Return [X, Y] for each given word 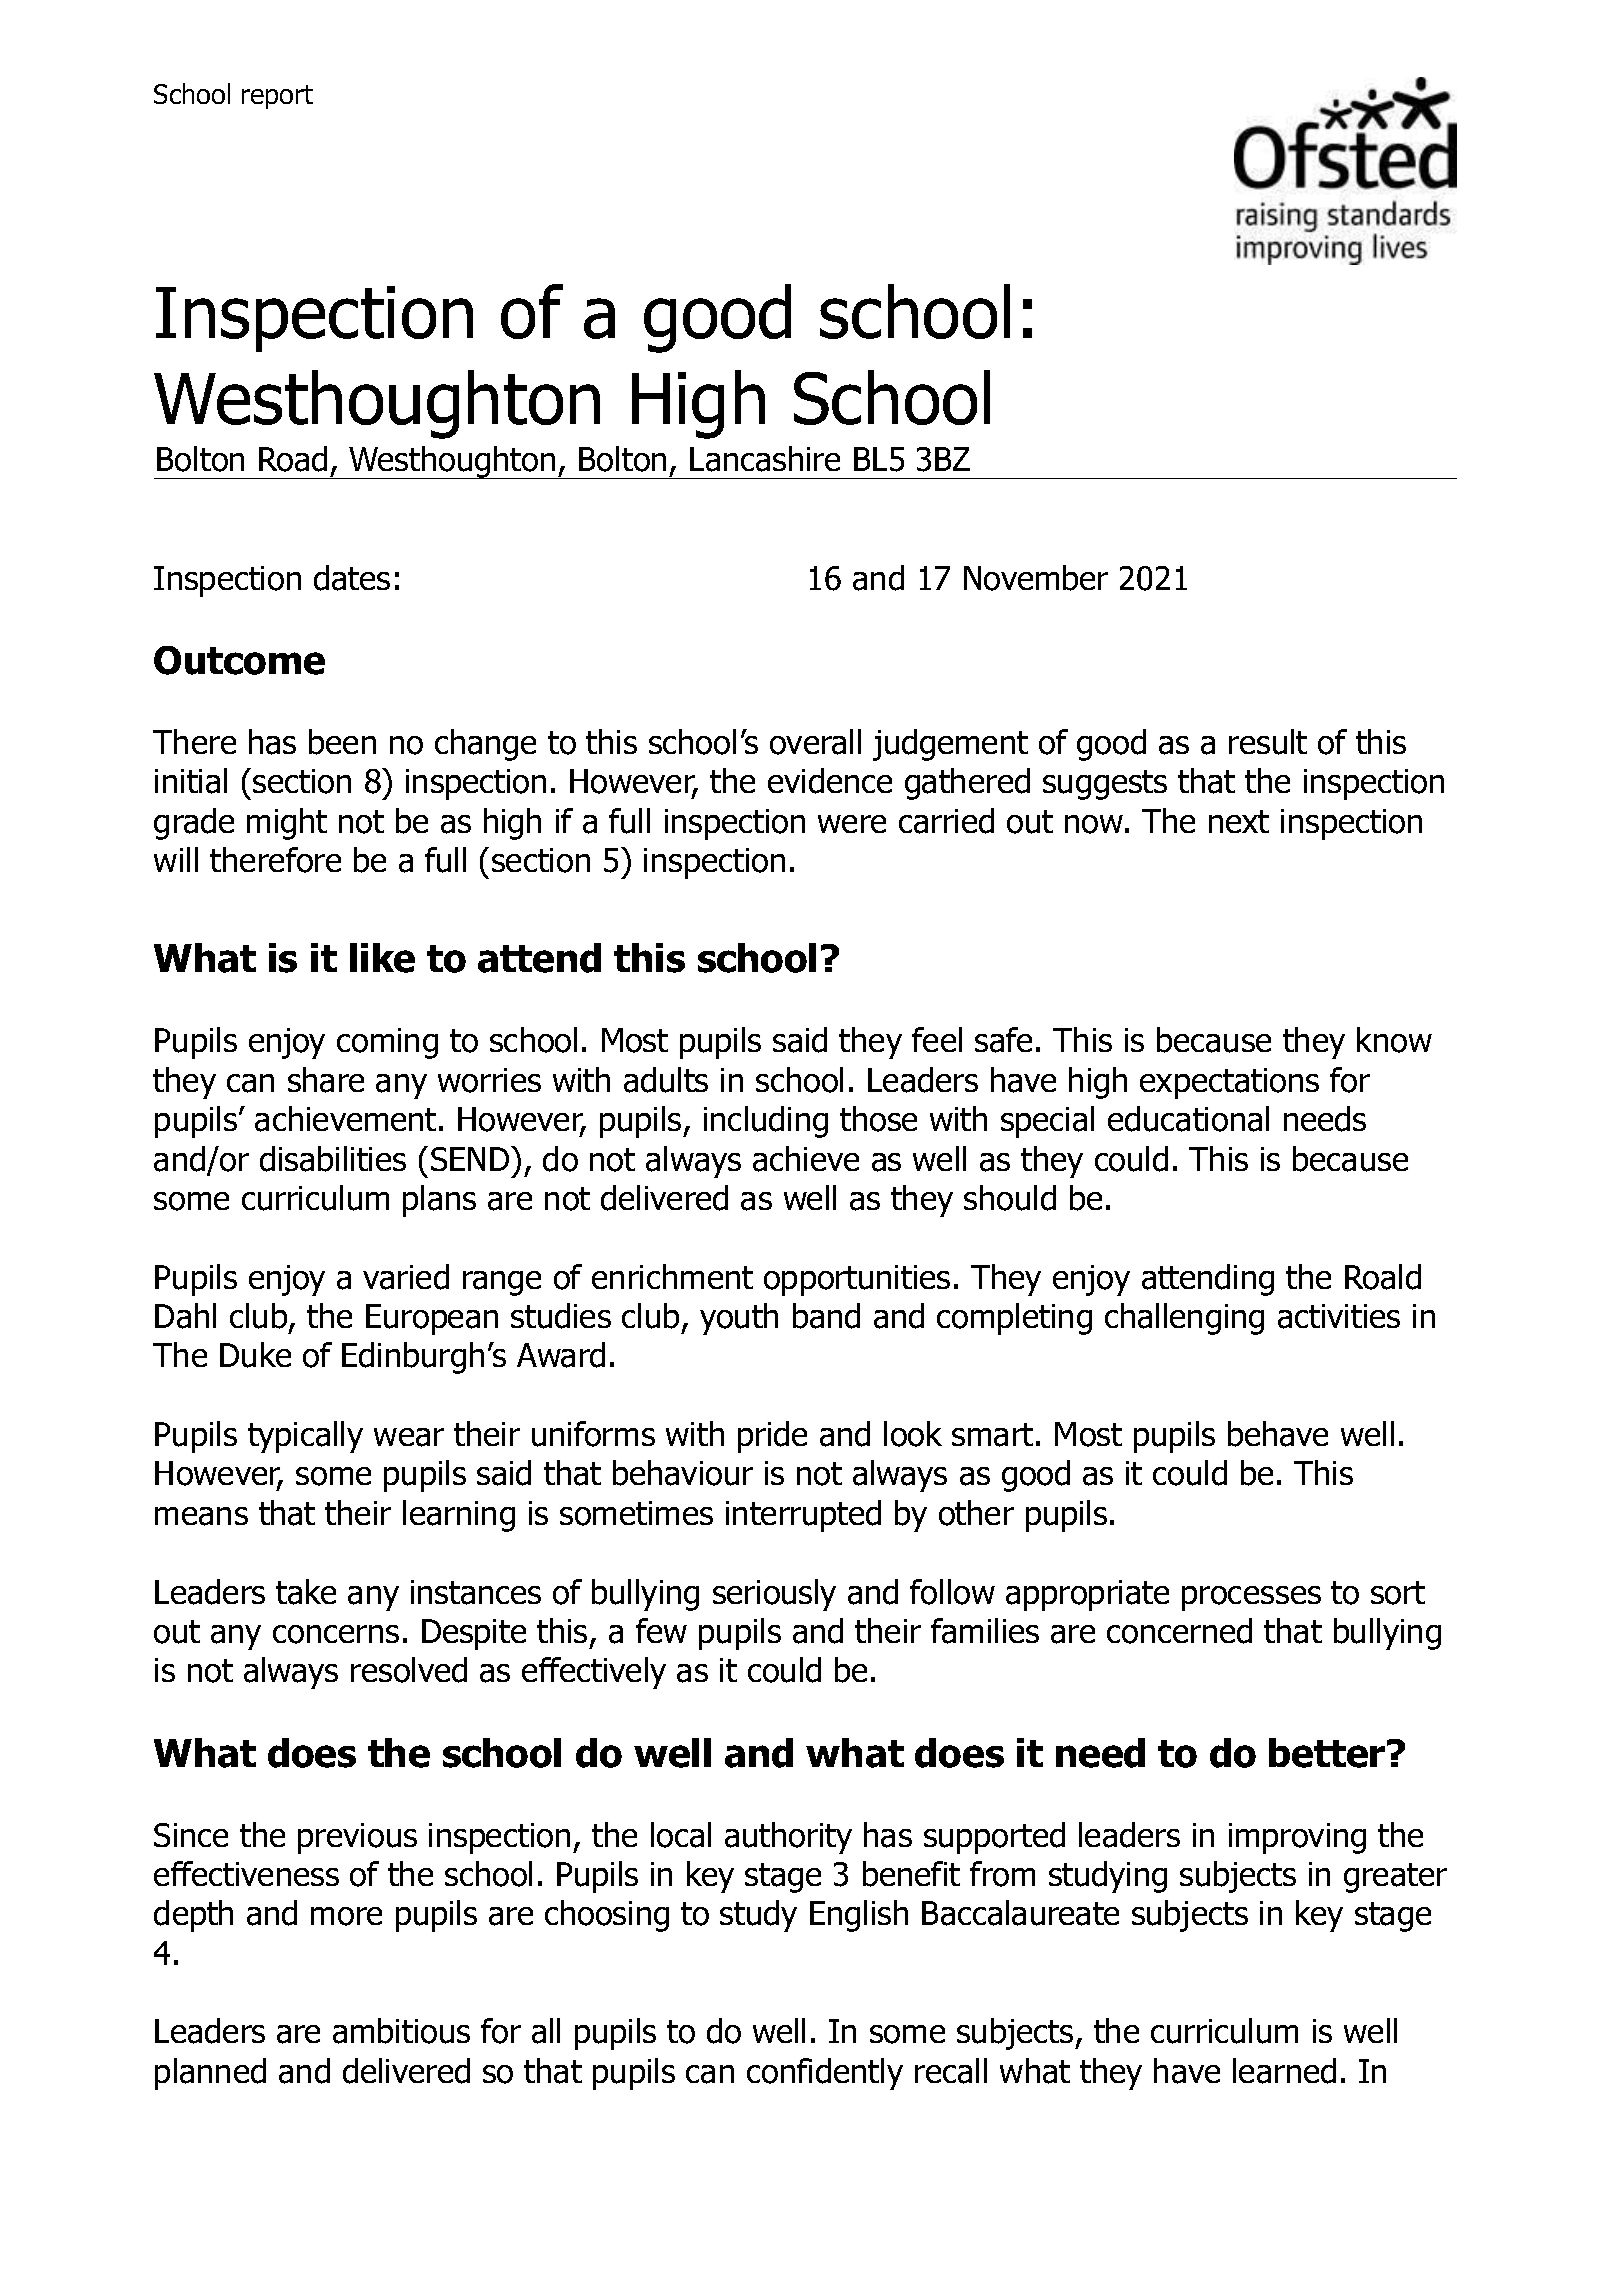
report [277, 97]
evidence [830, 781]
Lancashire [765, 459]
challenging [1184, 1319]
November [1036, 578]
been [342, 742]
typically [305, 1437]
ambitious [401, 2031]
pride [772, 1437]
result [1268, 742]
